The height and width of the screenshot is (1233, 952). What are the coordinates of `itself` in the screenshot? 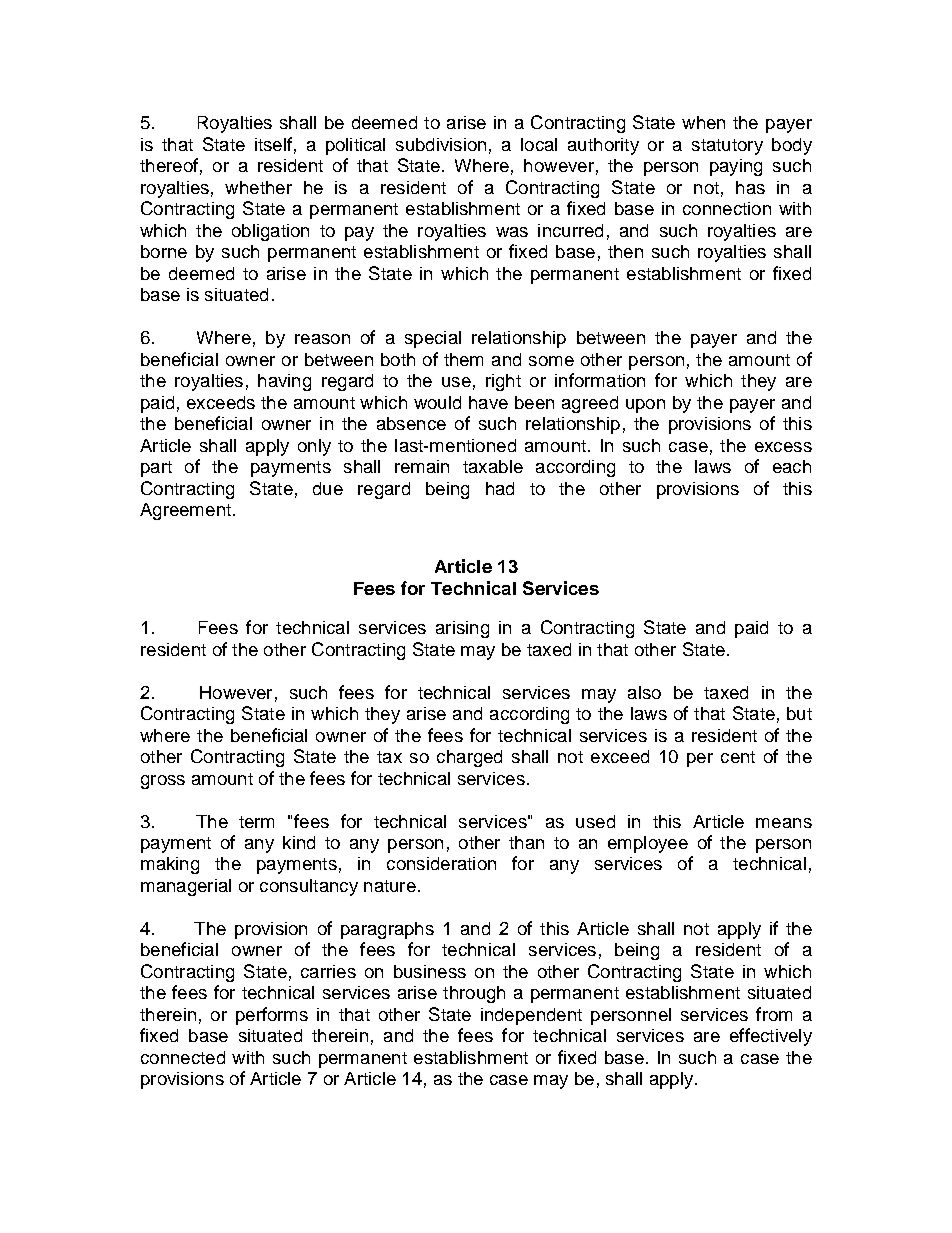 It's located at (273, 144).
